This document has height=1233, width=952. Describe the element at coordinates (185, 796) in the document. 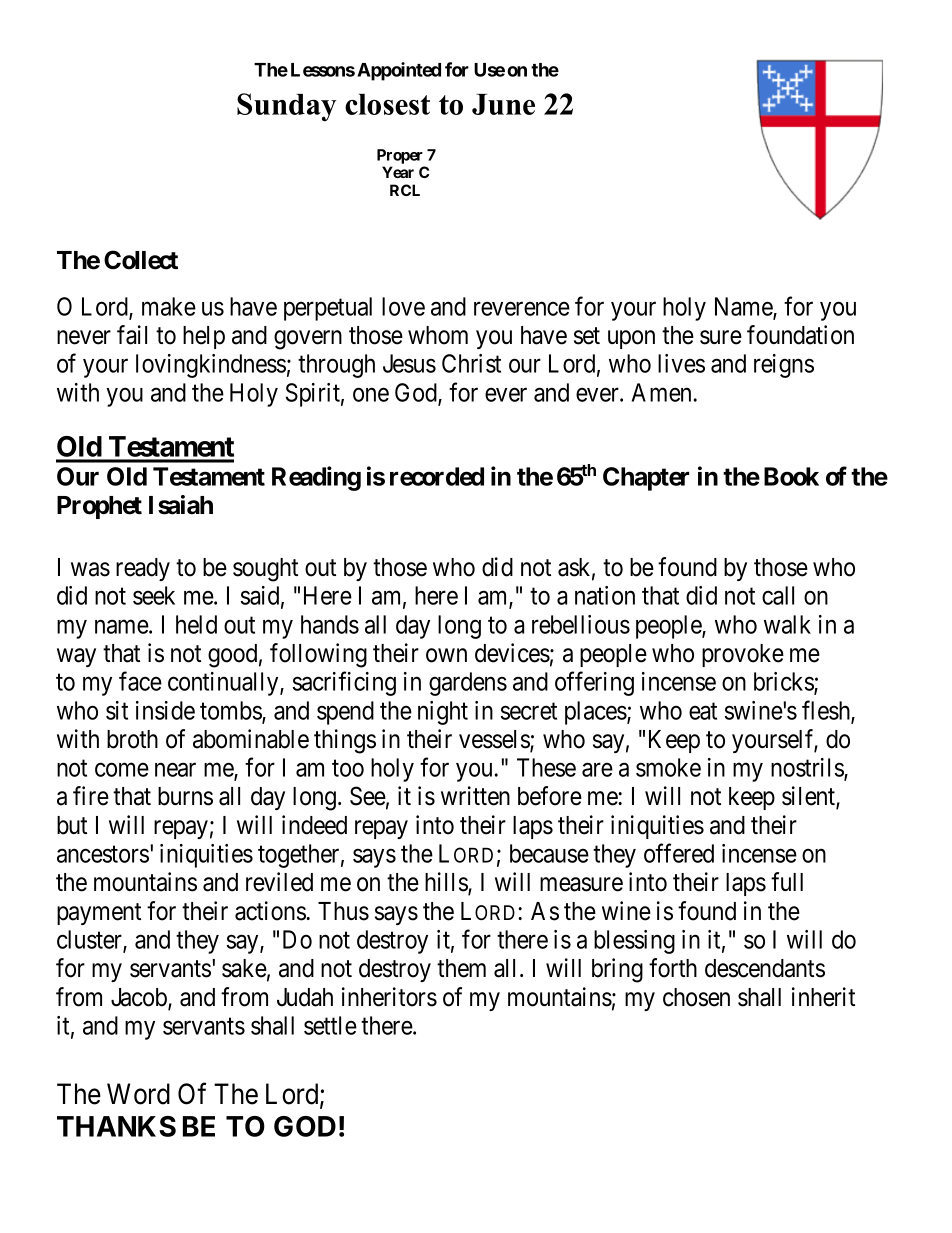

I see `burns` at that location.
